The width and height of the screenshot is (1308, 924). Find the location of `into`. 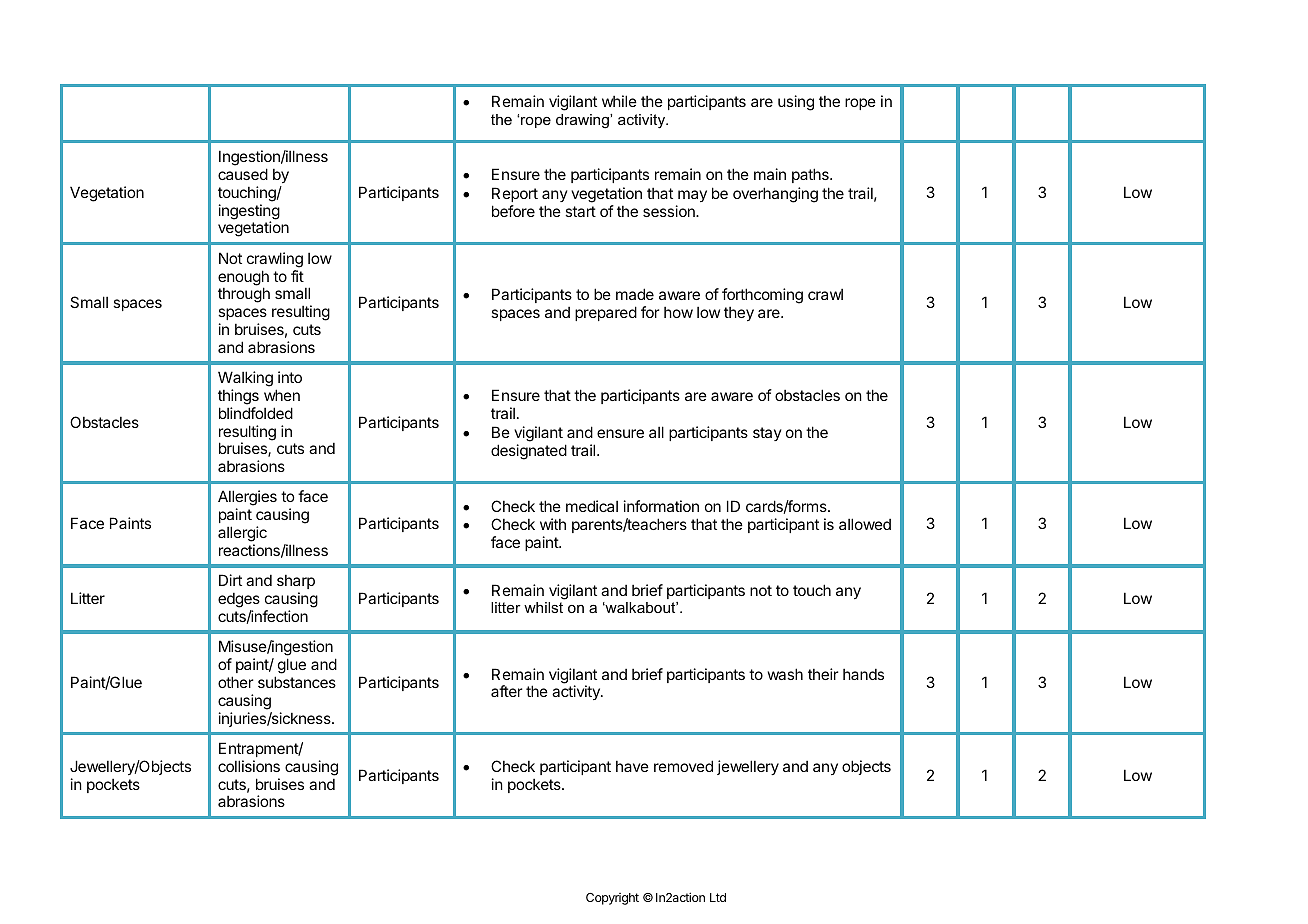

into is located at coordinates (290, 377).
